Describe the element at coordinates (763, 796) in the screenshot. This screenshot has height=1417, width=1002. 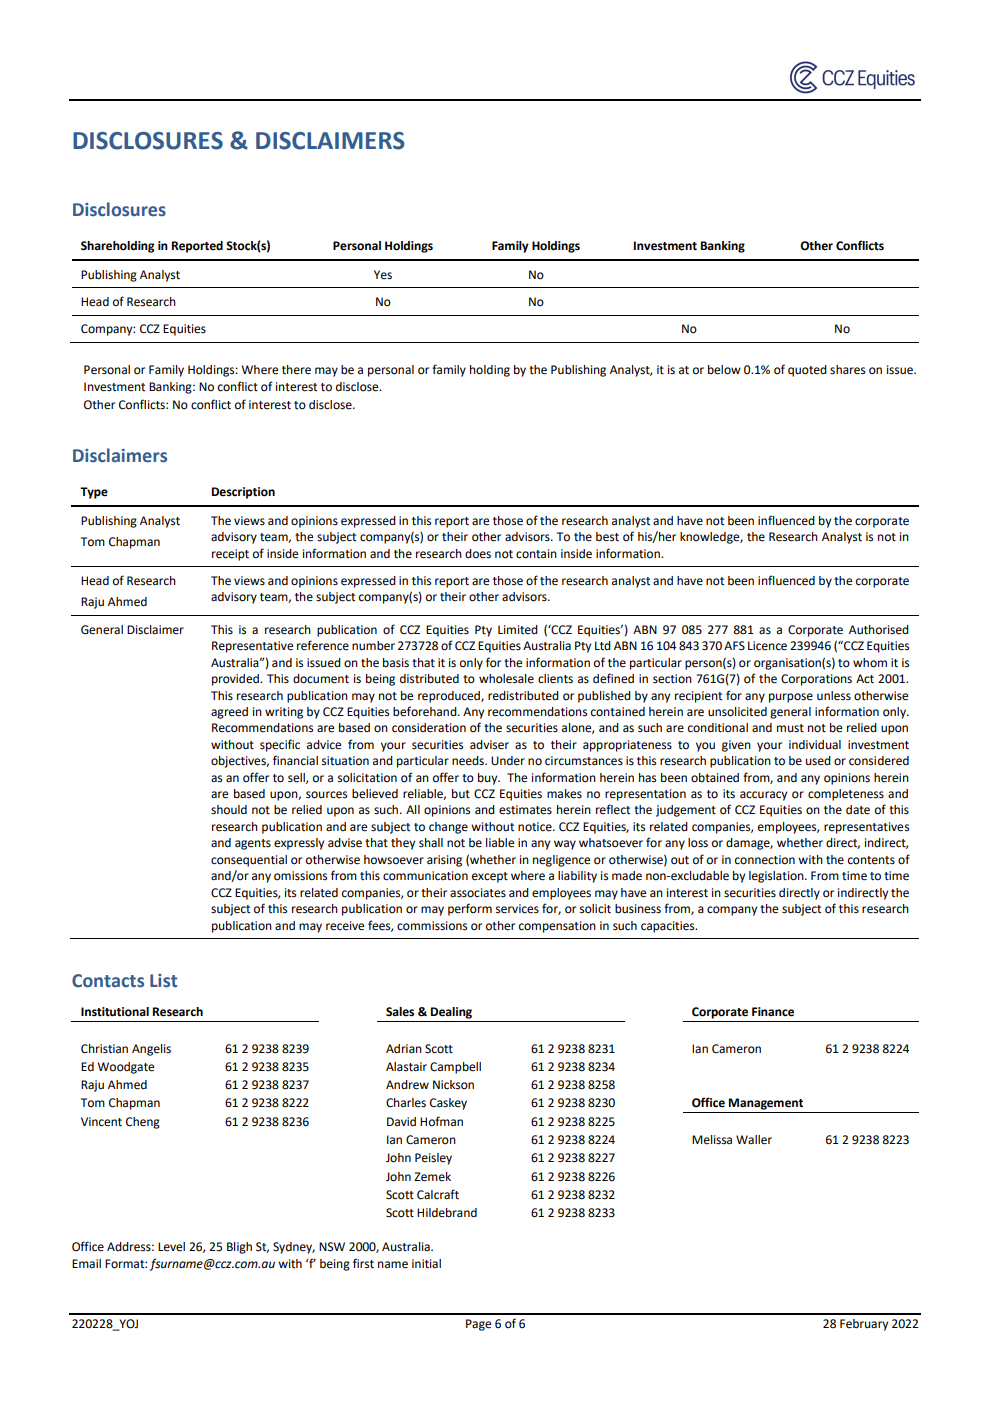
I see `accuracy` at that location.
